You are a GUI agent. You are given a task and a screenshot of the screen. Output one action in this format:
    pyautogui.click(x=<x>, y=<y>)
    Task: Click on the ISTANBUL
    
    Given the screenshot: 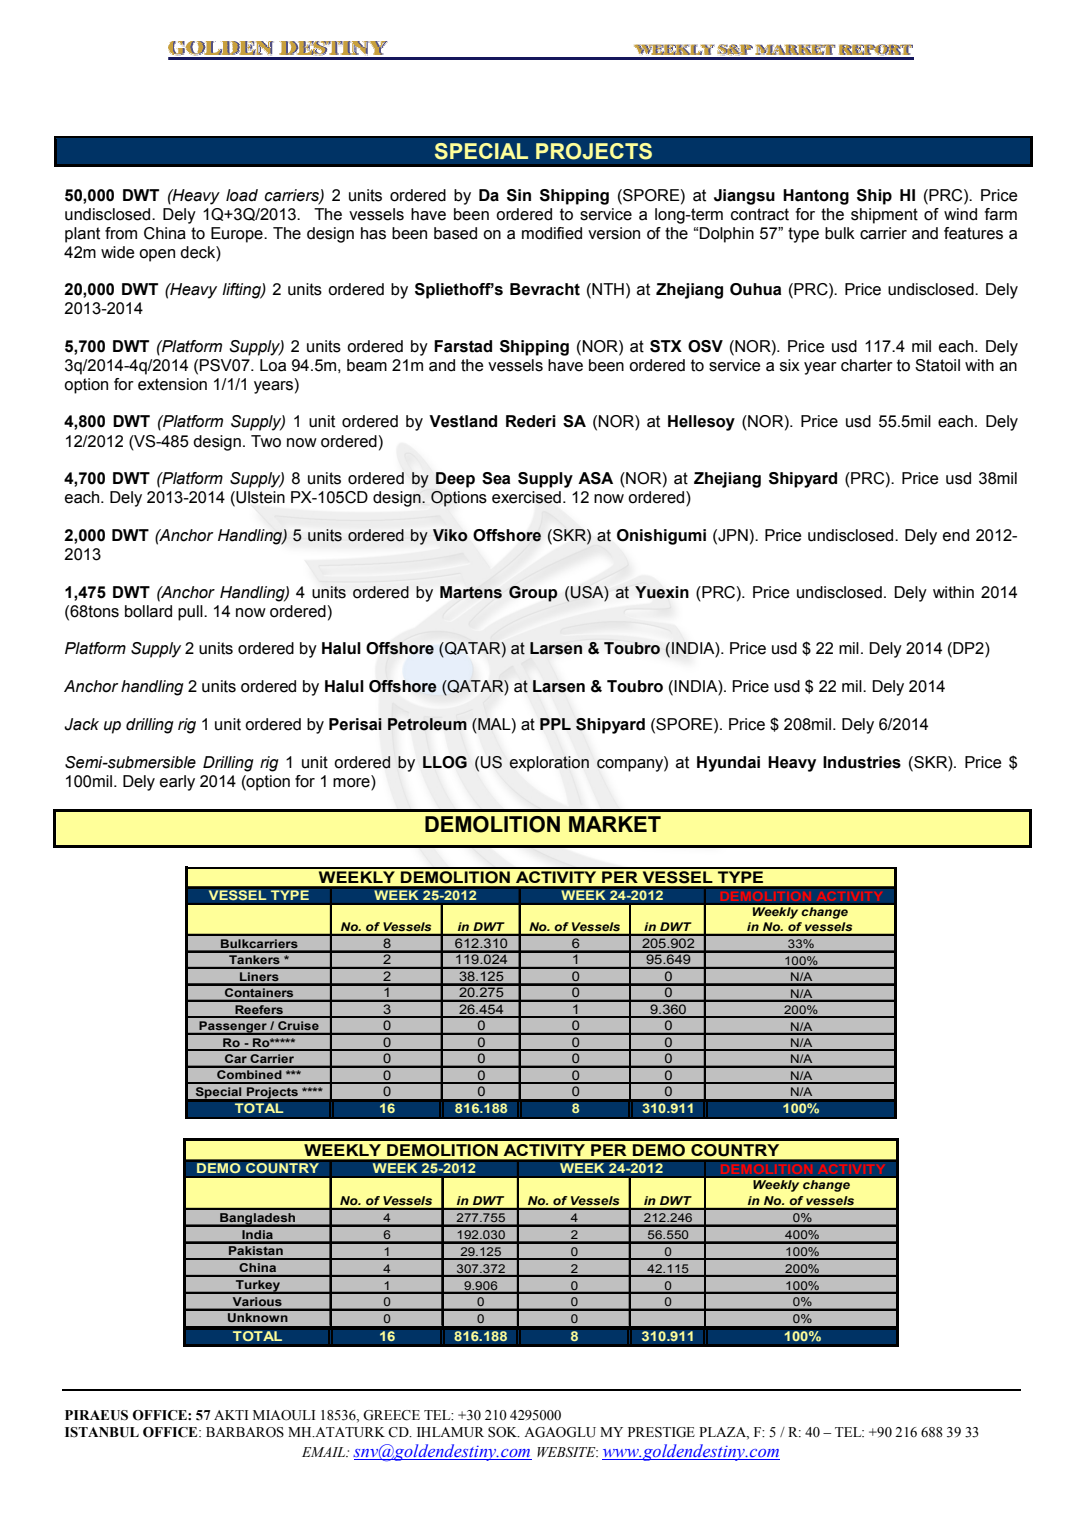 What is the action you would take?
    pyautogui.click(x=102, y=1432)
